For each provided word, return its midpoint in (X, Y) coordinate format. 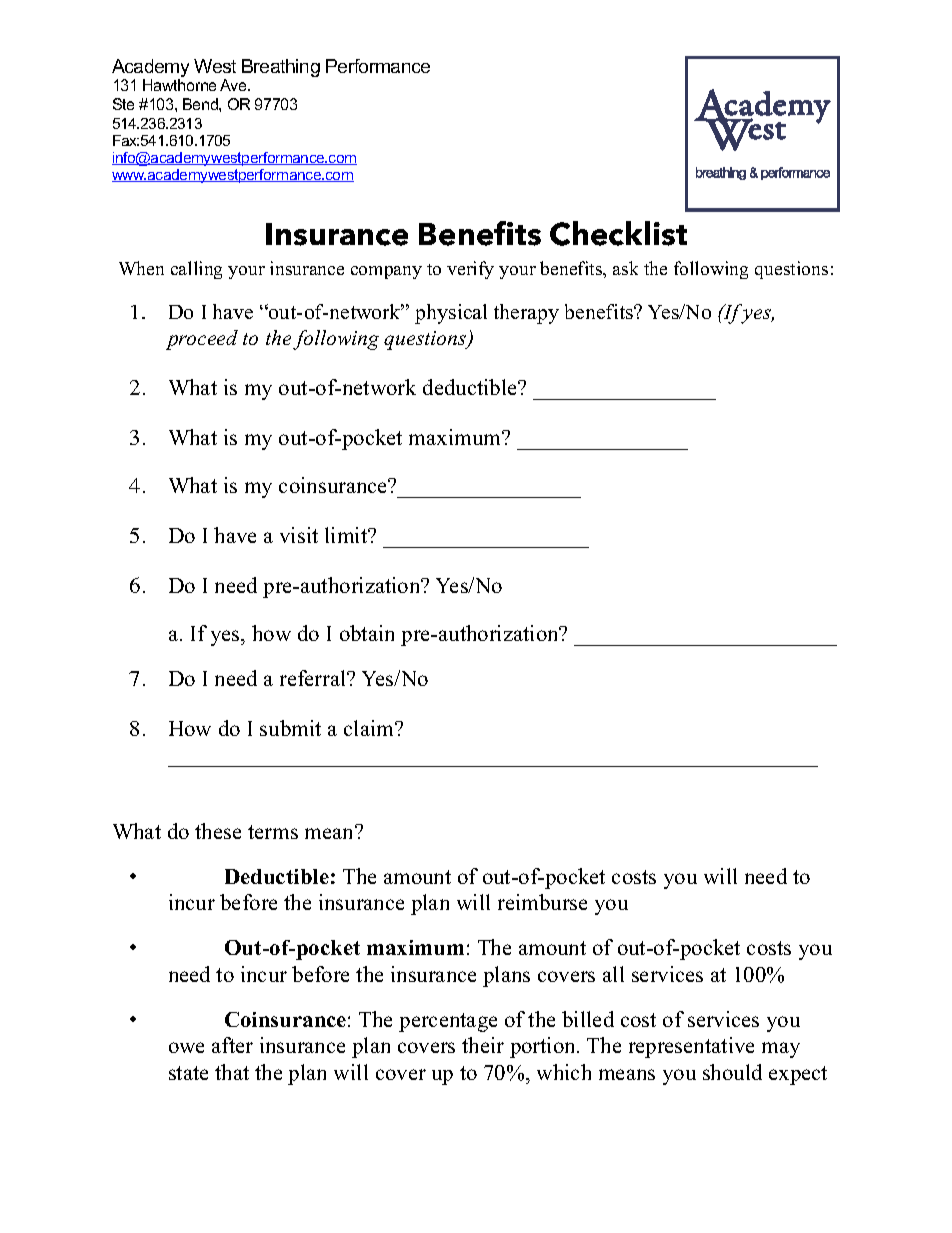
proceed (202, 340)
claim (370, 728)
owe (186, 1047)
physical (451, 314)
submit (290, 728)
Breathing (281, 68)
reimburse (542, 902)
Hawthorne (179, 85)
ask (625, 268)
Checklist (618, 233)
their (483, 1045)
